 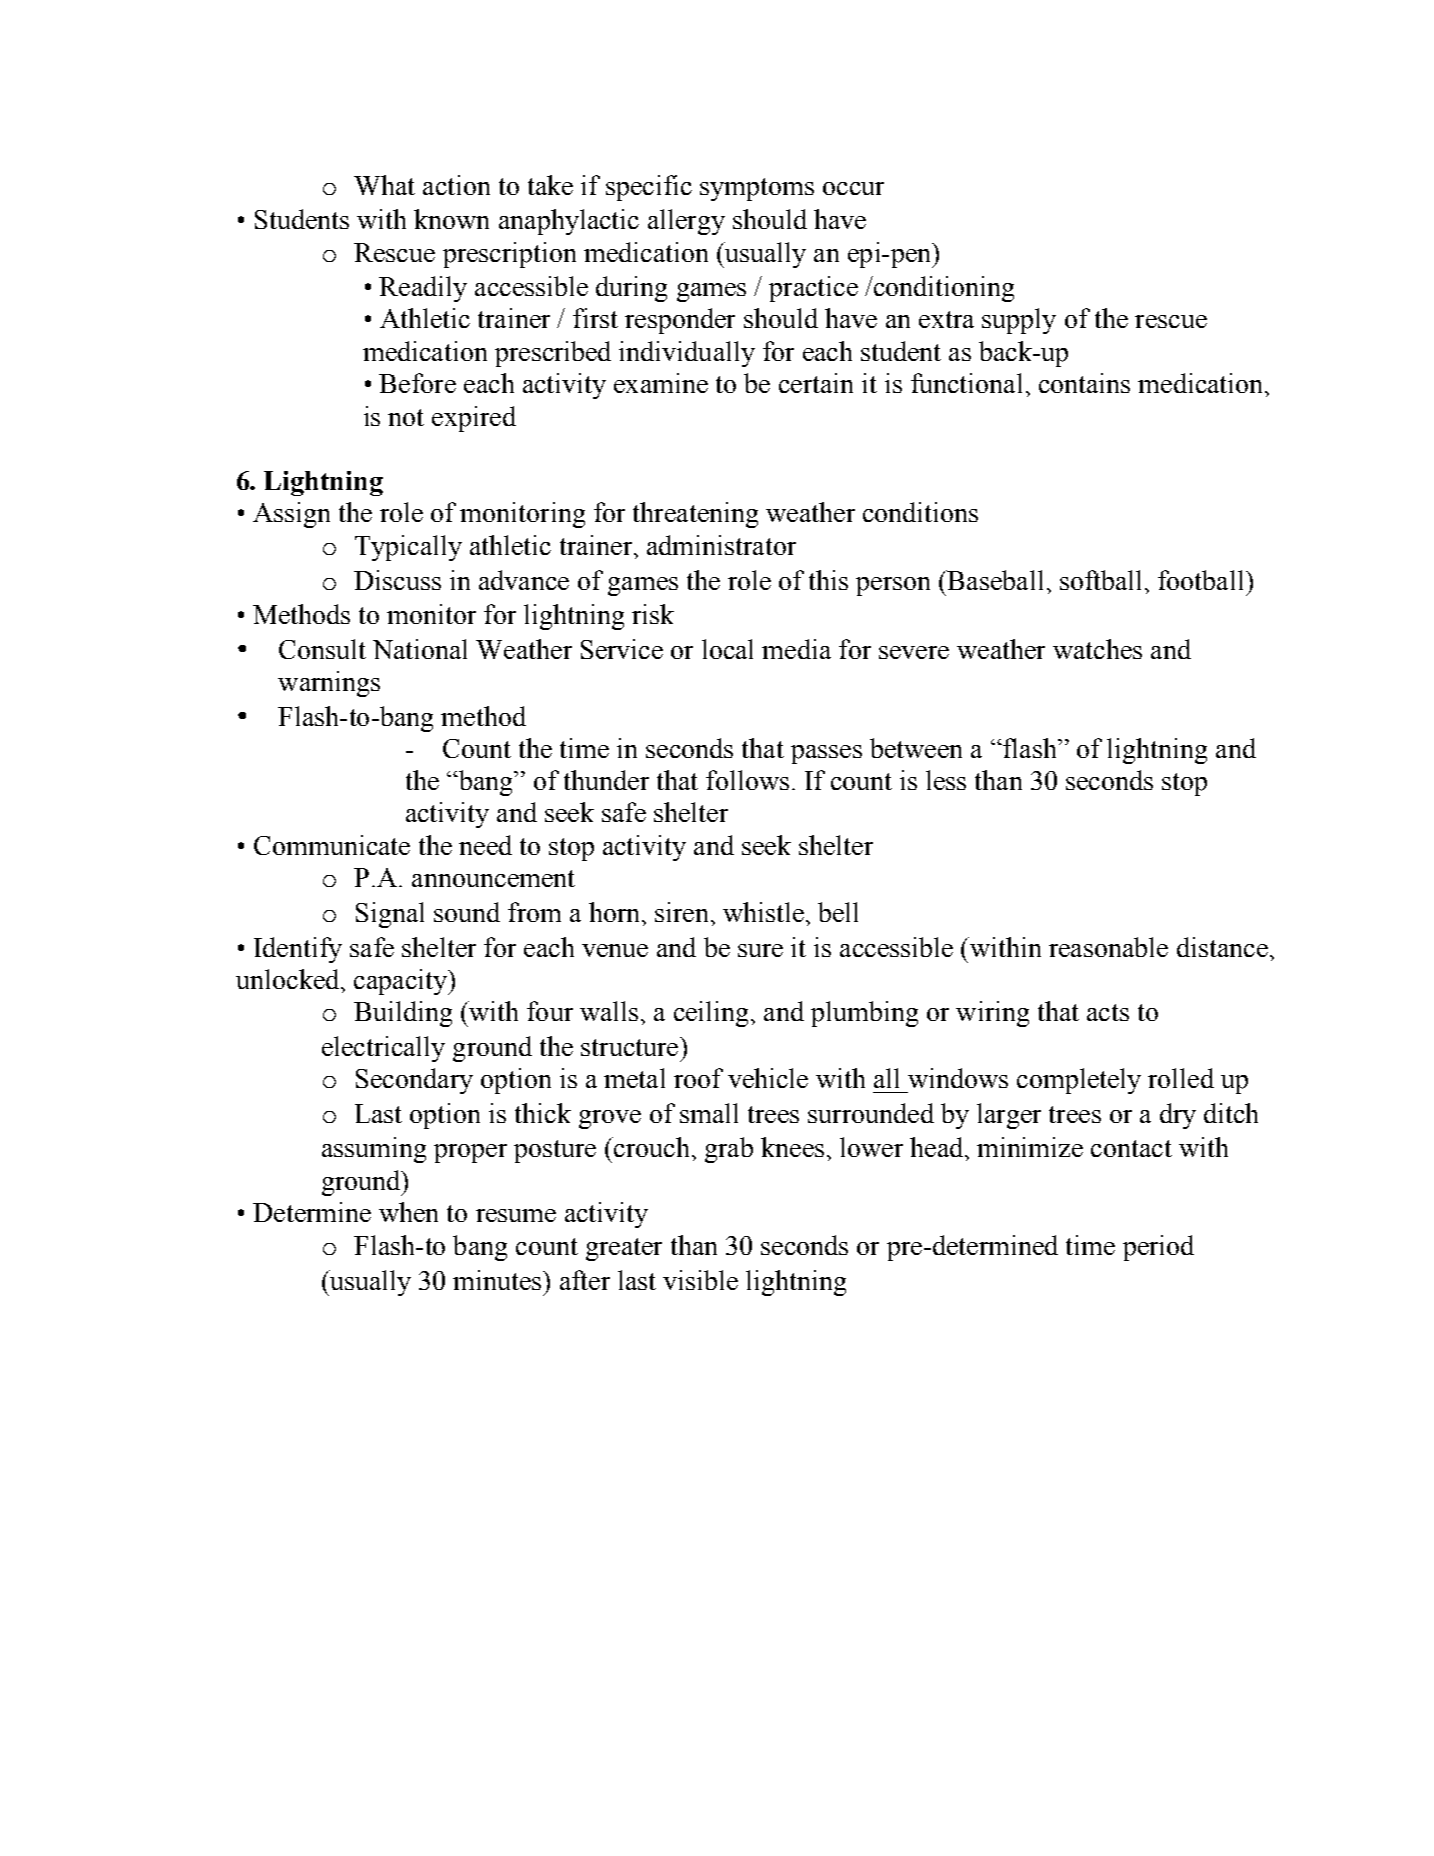 What do you see at coordinates (1097, 649) in the page?
I see `watches` at bounding box center [1097, 649].
